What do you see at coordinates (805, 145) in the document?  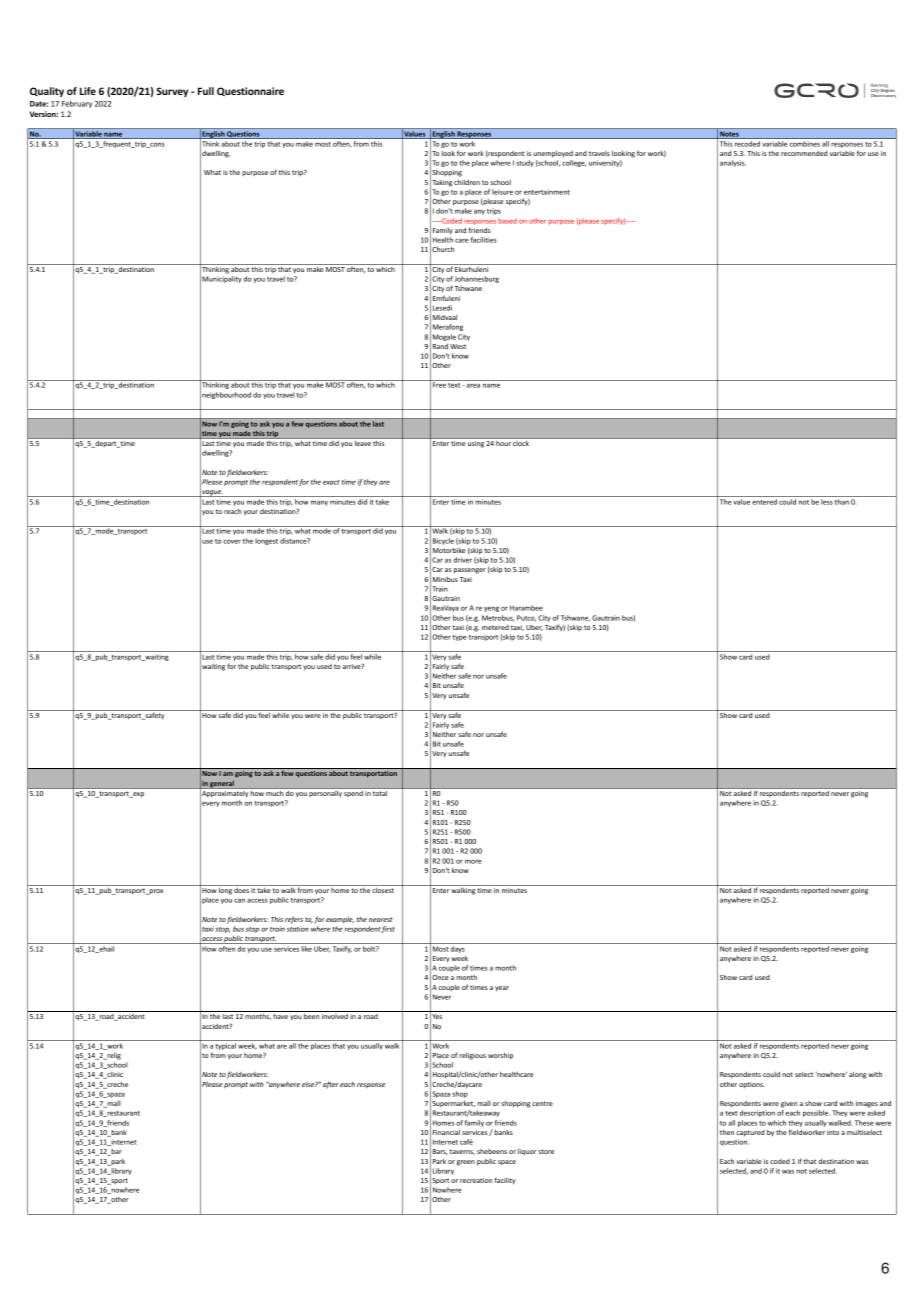 I see `combines` at bounding box center [805, 145].
